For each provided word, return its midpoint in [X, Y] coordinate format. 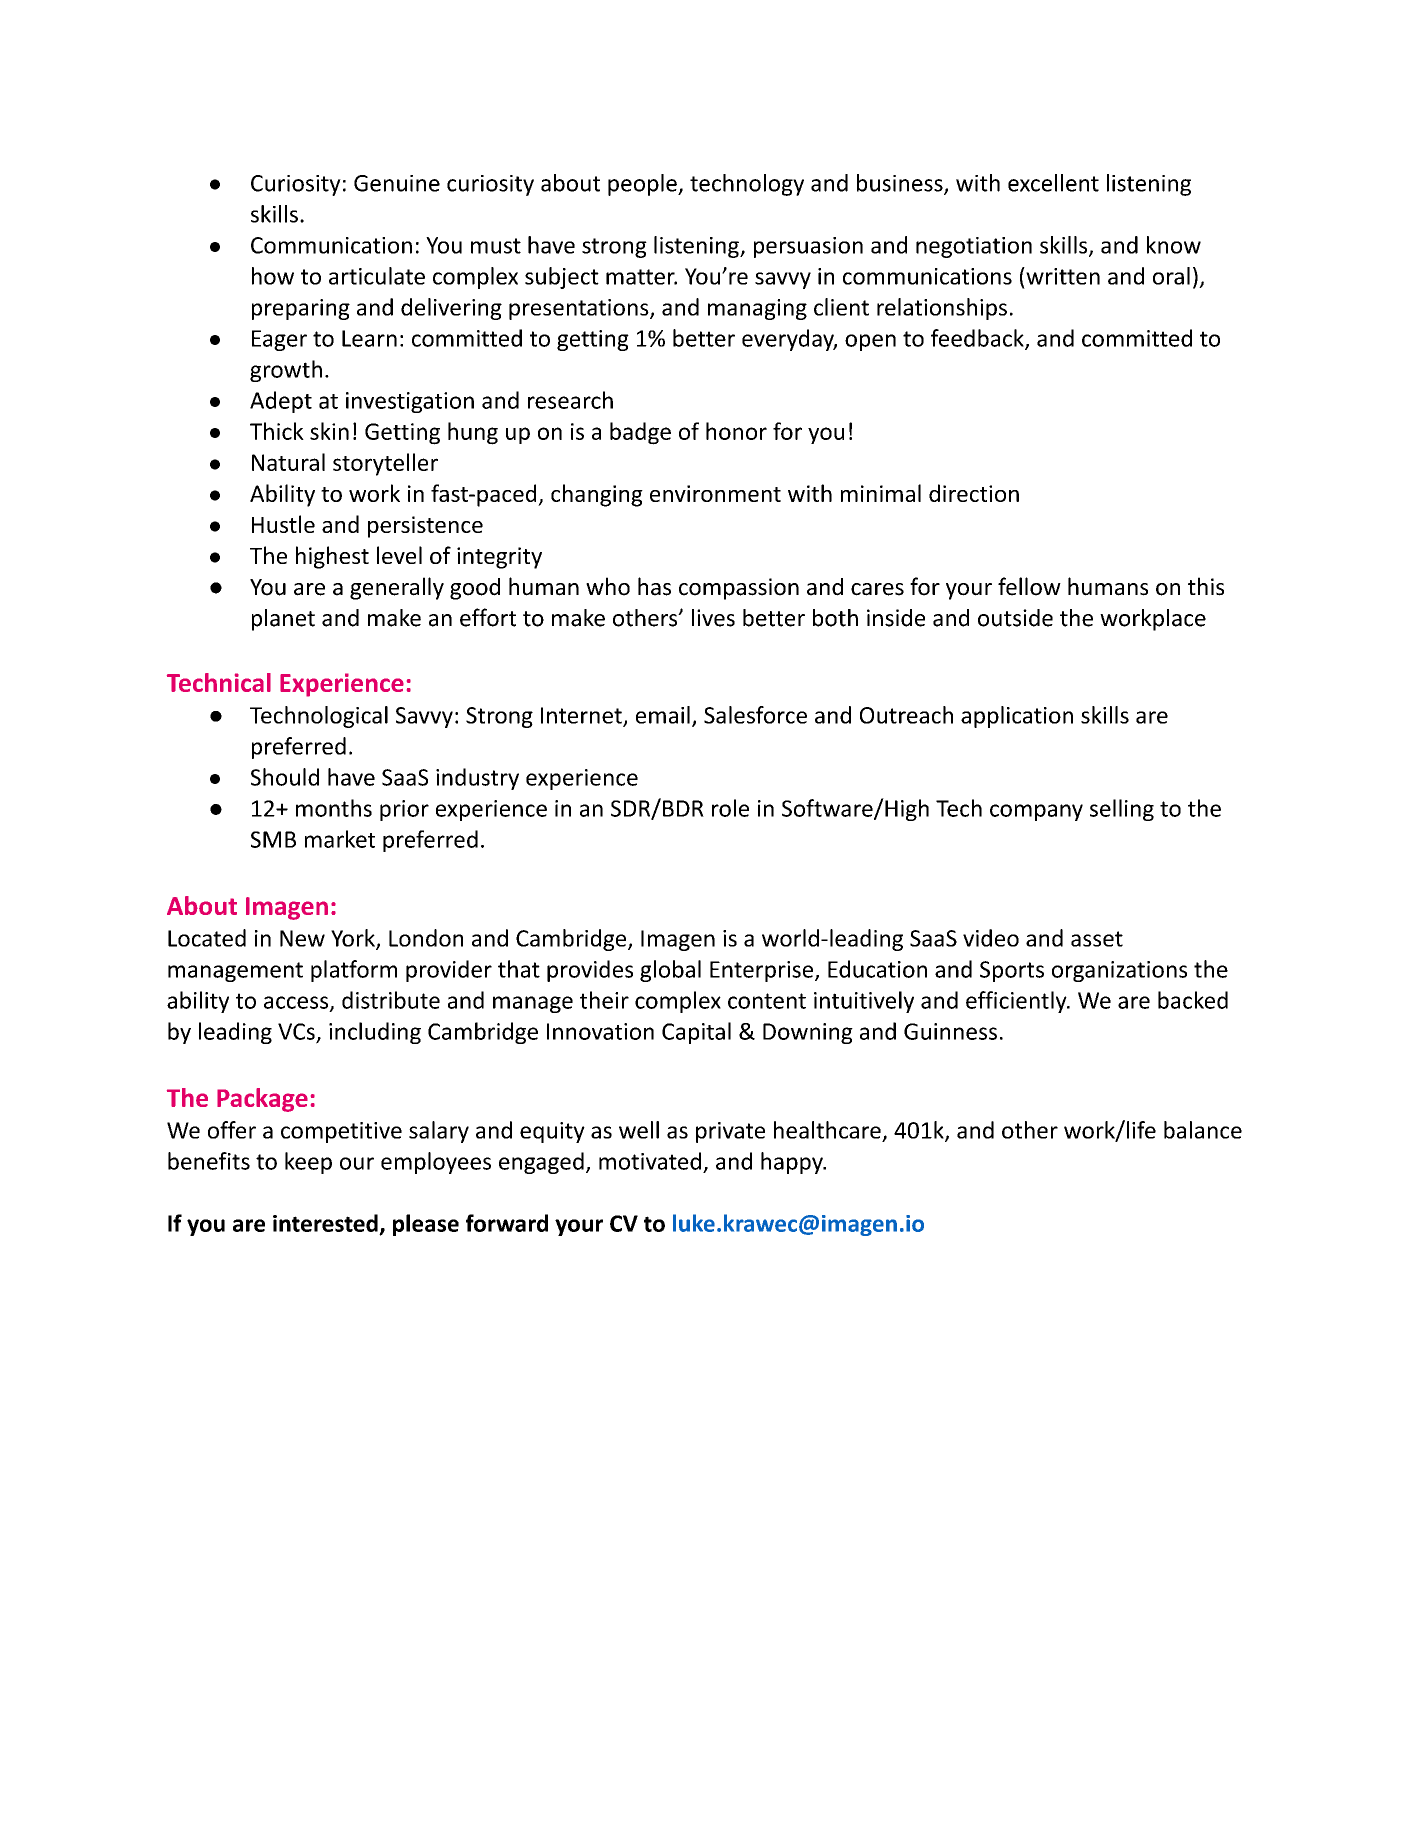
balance [1203, 1130]
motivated [650, 1161]
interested [325, 1223]
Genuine [397, 183]
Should [285, 777]
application [1017, 717]
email [663, 715]
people [643, 185]
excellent [1053, 183]
